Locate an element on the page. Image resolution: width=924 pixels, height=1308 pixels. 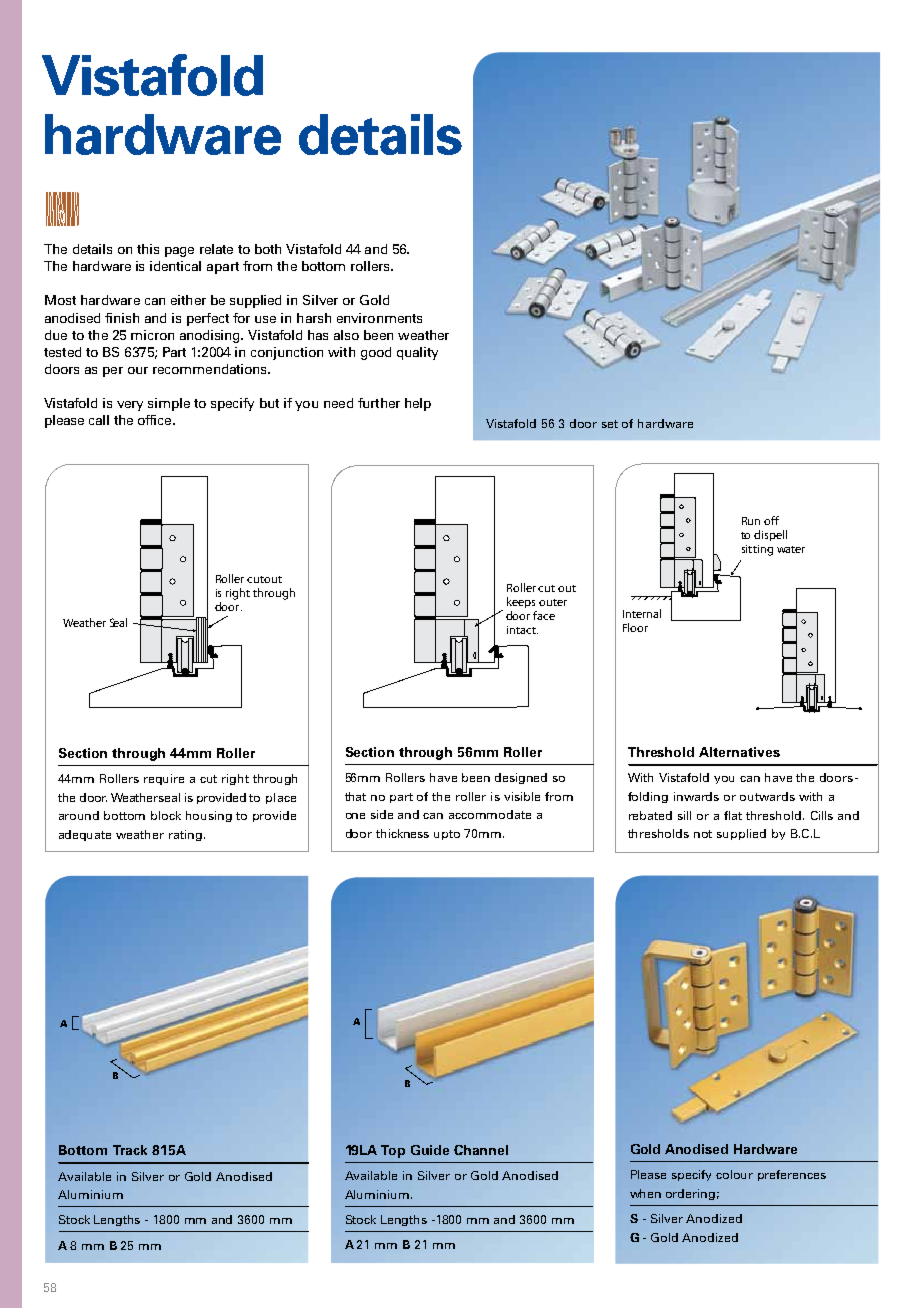
environments is located at coordinates (379, 318).
